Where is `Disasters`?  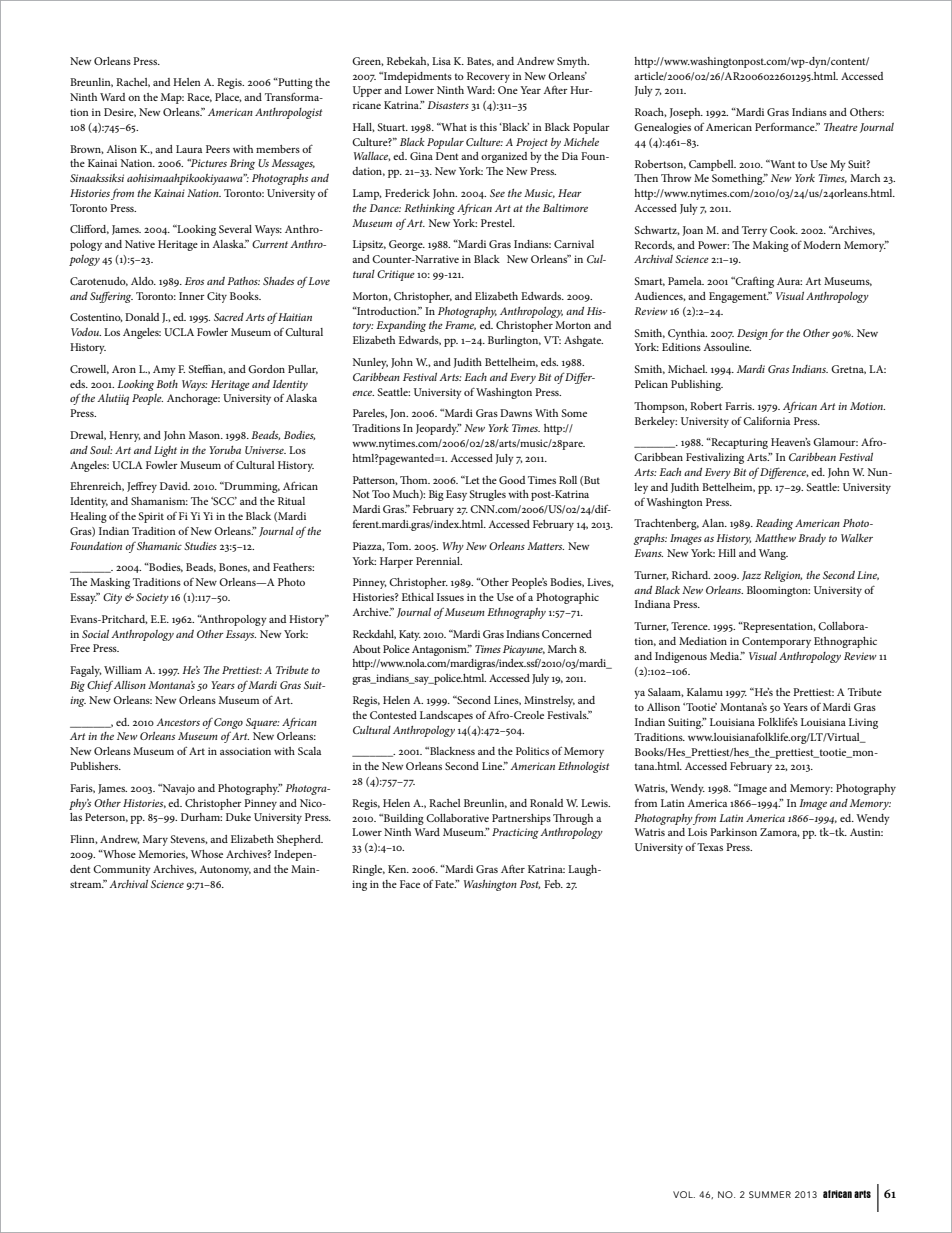 Disasters is located at coordinates (448, 105).
